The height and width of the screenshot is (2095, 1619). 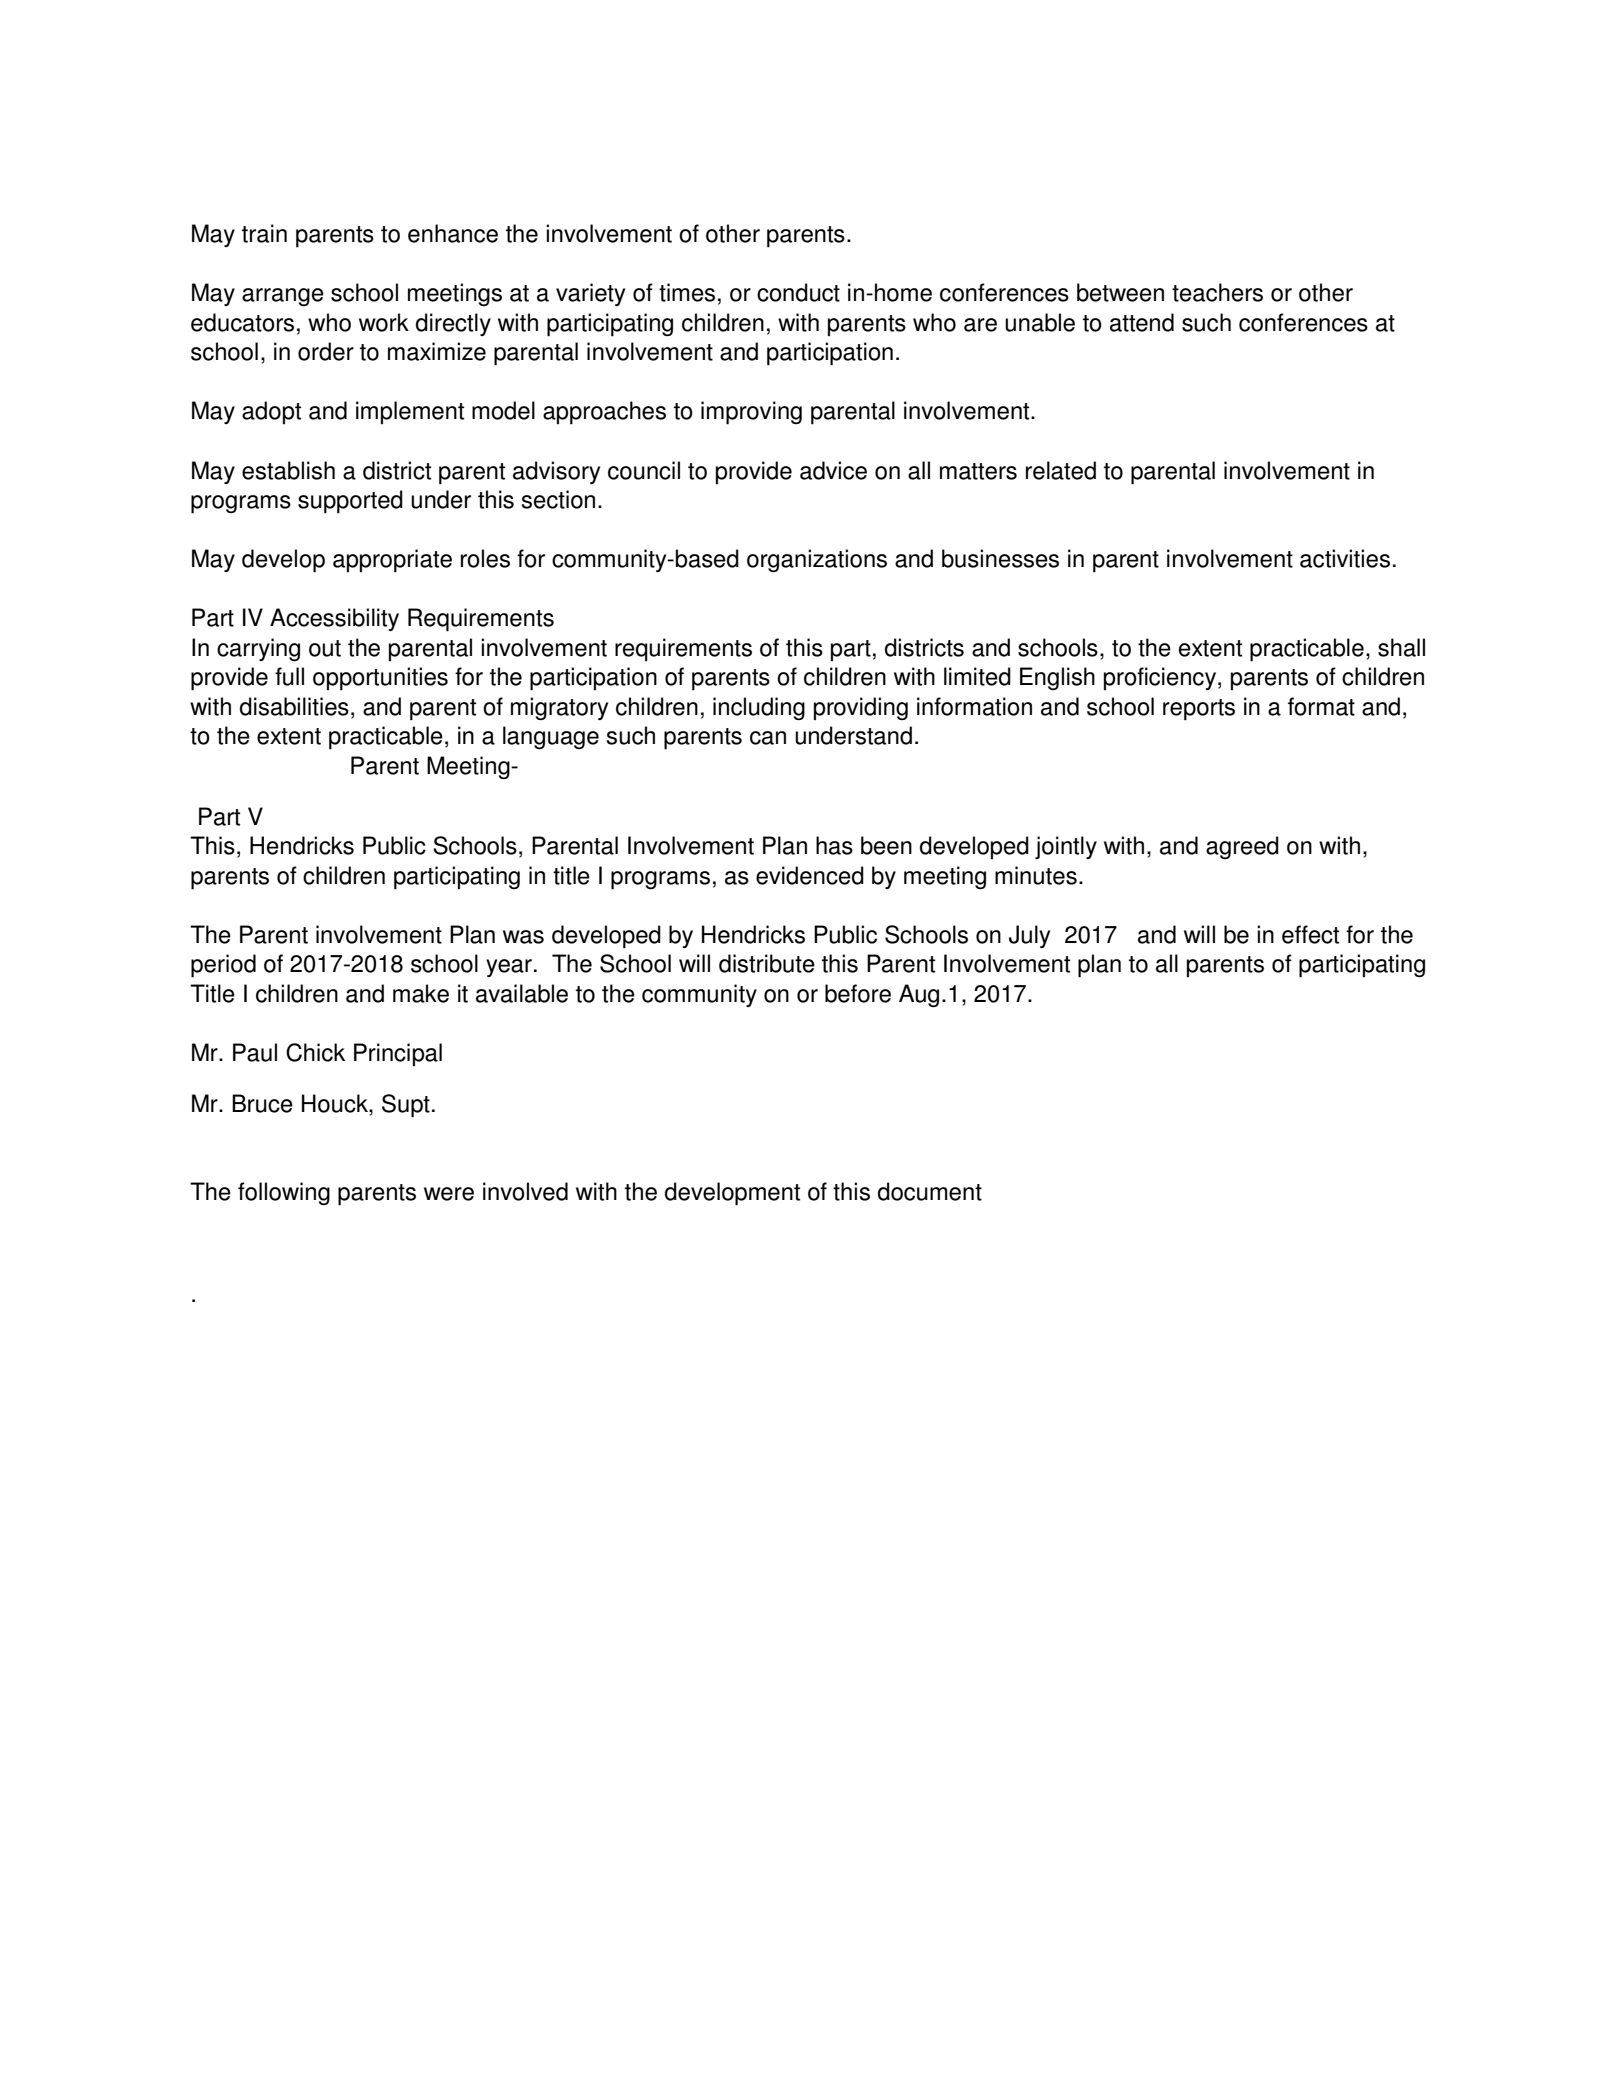 What do you see at coordinates (453, 233) in the screenshot?
I see `enhance` at bounding box center [453, 233].
